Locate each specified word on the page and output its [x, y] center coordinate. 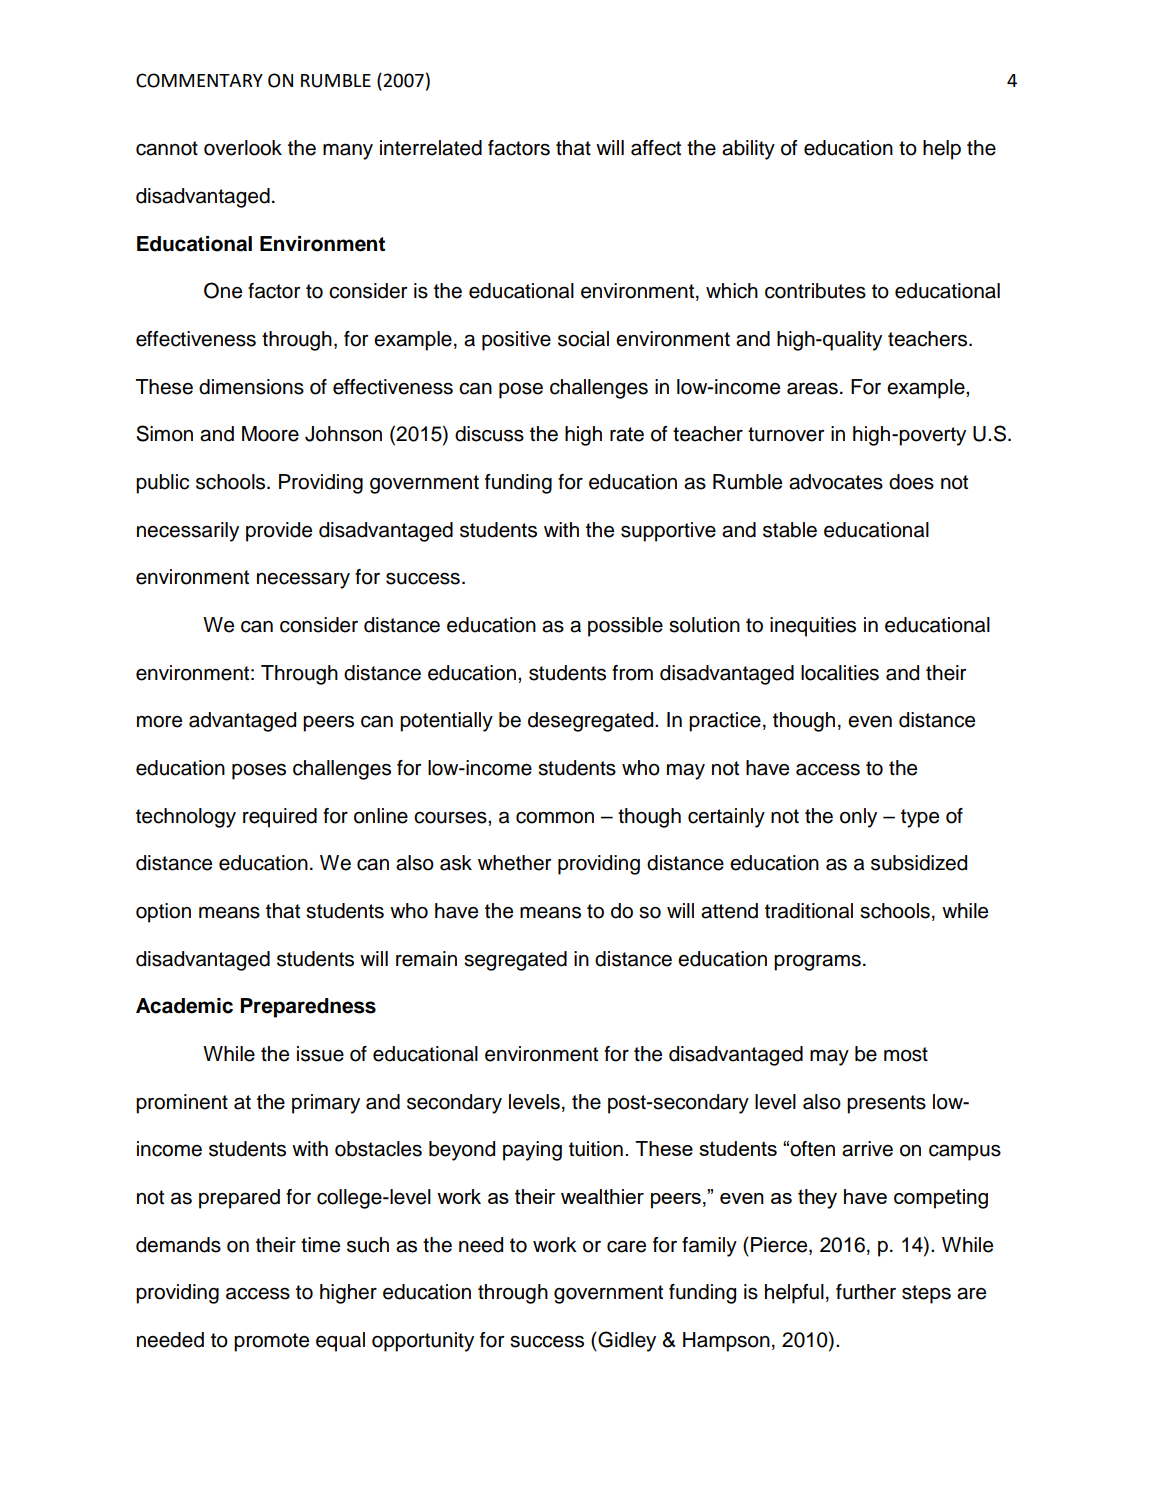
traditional [809, 911]
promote [271, 1342]
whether [515, 863]
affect [656, 148]
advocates [836, 482]
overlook [243, 148]
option [163, 913]
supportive [668, 532]
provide [279, 532]
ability [748, 150]
